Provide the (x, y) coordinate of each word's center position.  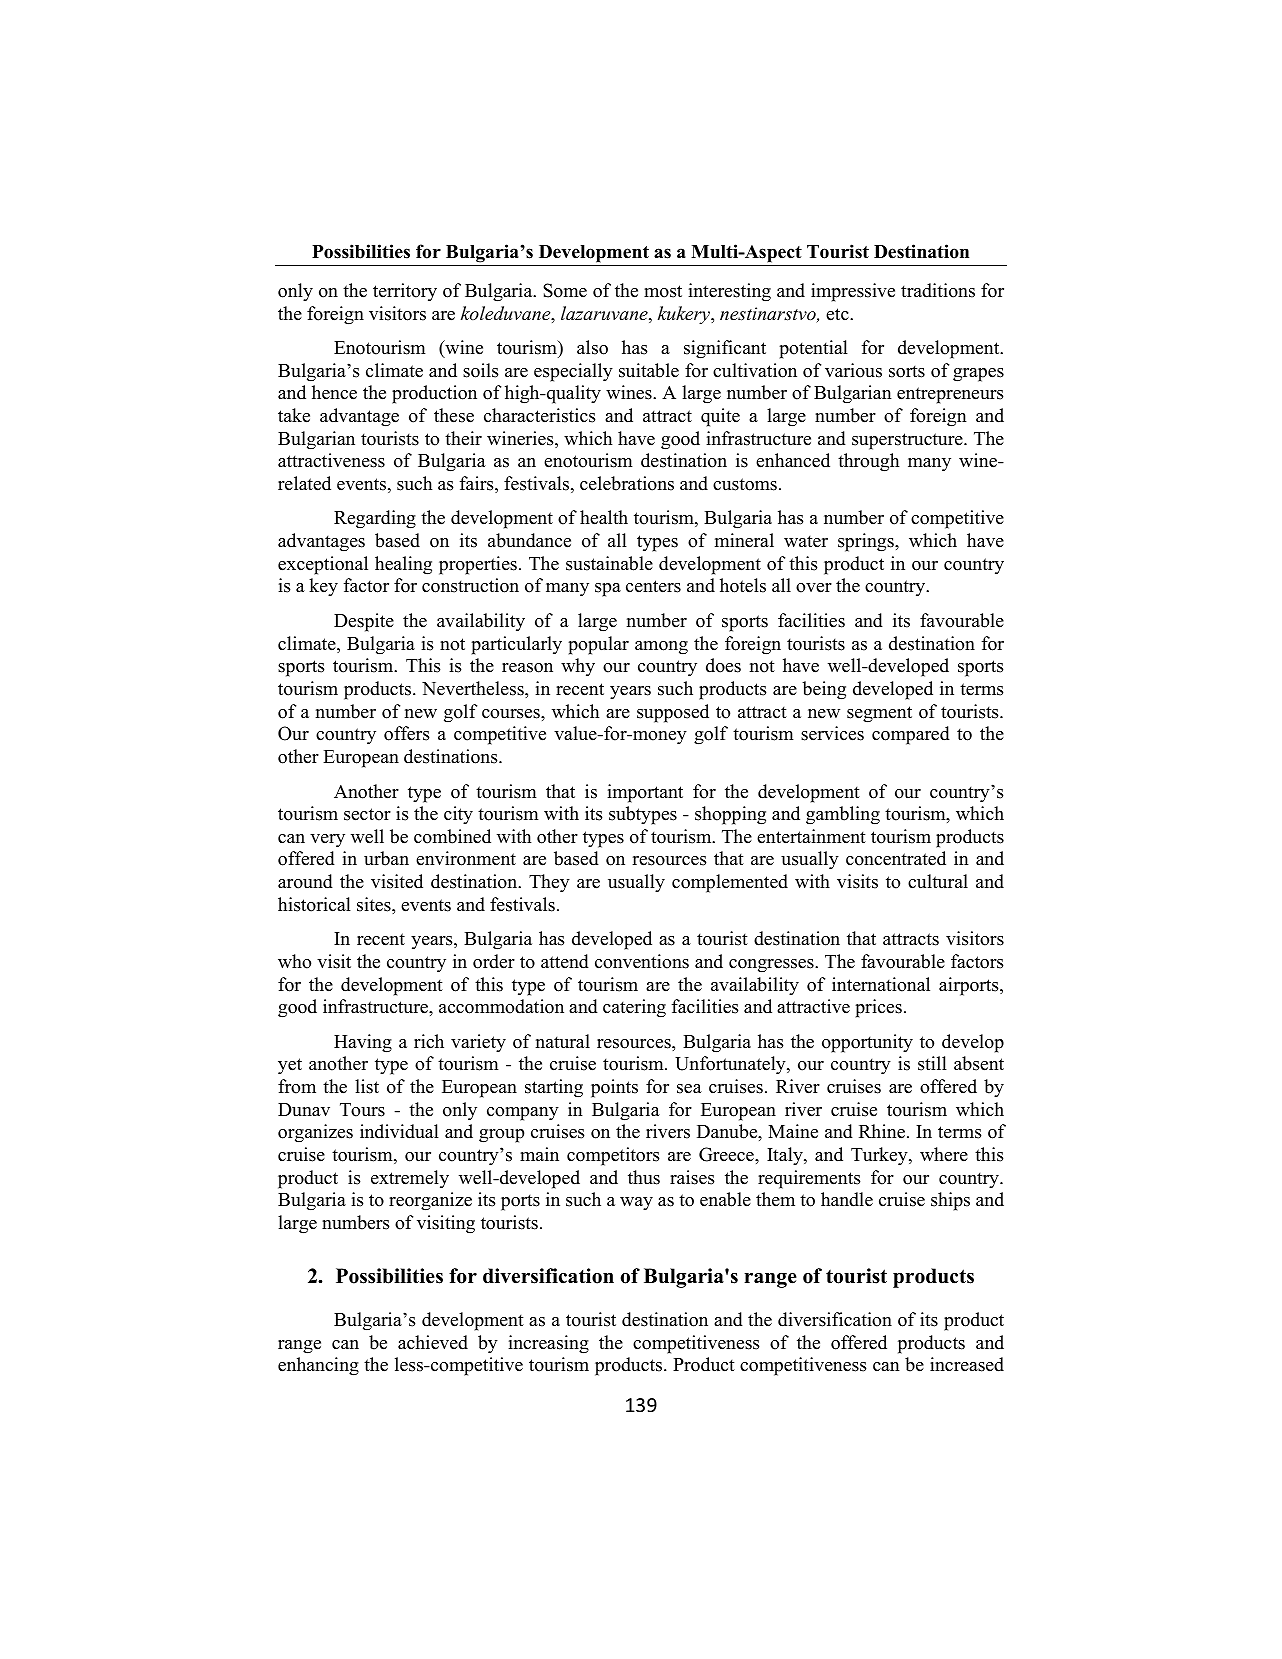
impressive (853, 292)
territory (405, 292)
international (881, 984)
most (663, 291)
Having (363, 1043)
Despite (364, 622)
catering (634, 1008)
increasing (548, 1344)
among (661, 648)
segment (879, 714)
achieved (433, 1342)
